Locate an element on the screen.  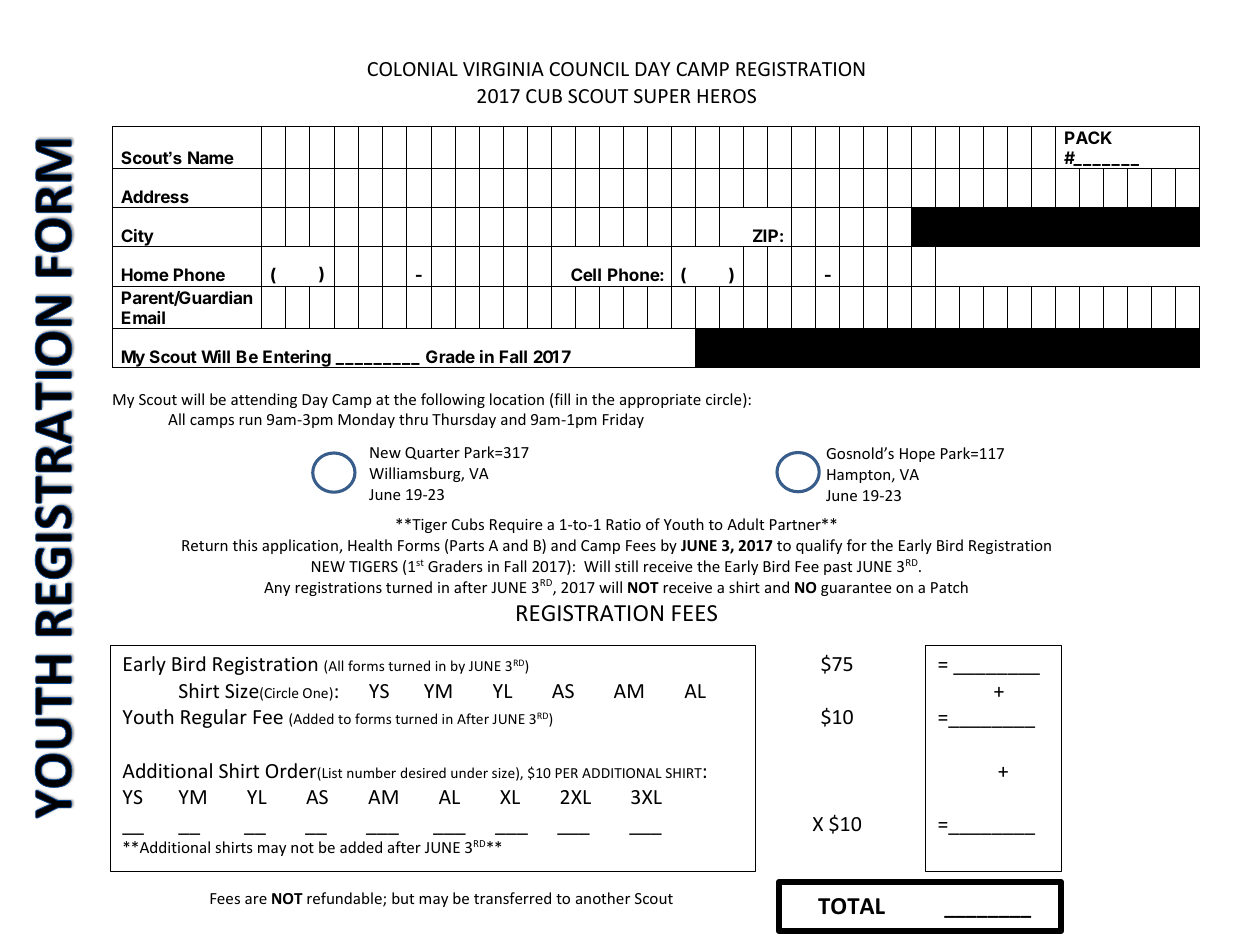
guarantee is located at coordinates (856, 589).
